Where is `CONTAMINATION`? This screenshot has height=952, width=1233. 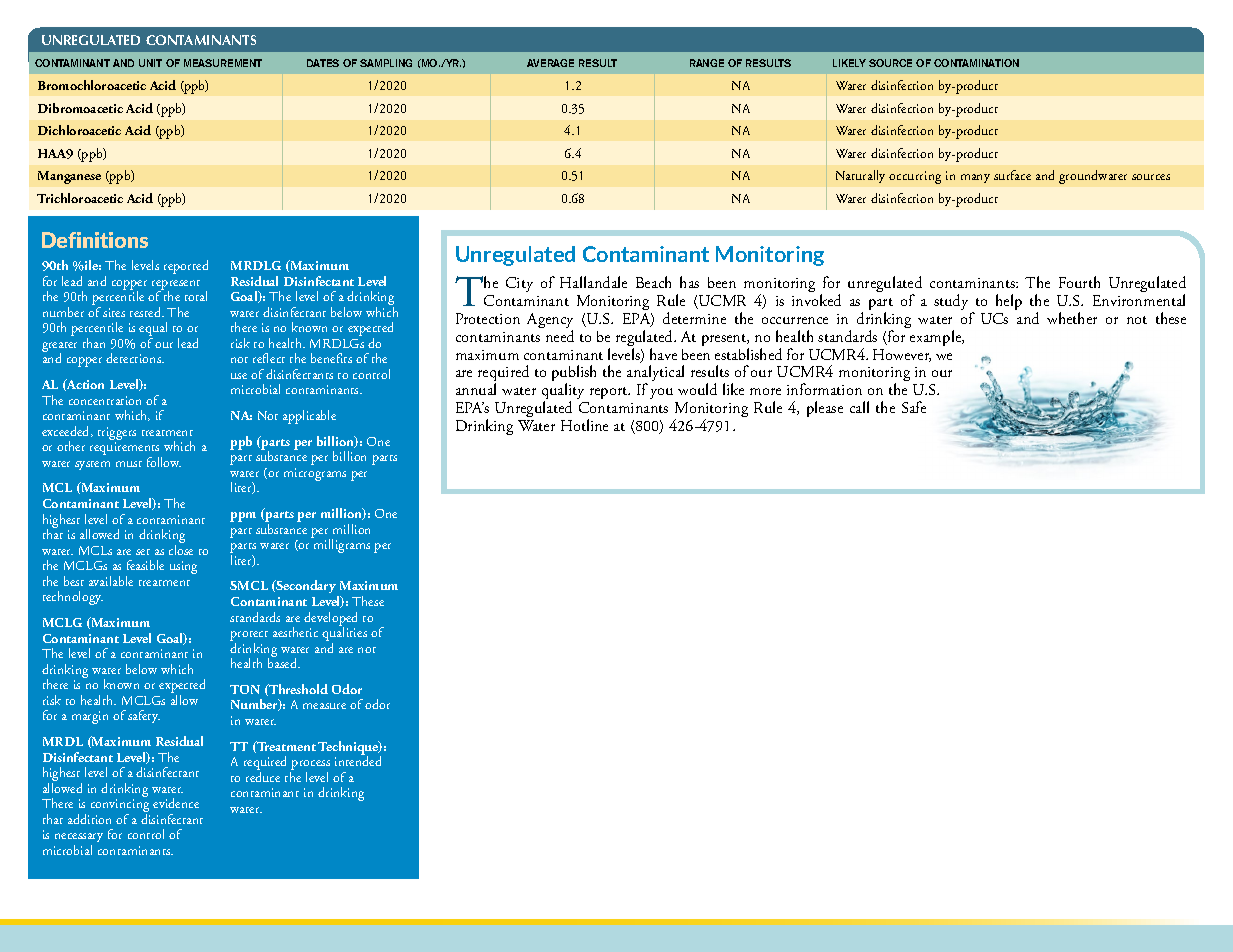 CONTAMINATION is located at coordinates (976, 63).
